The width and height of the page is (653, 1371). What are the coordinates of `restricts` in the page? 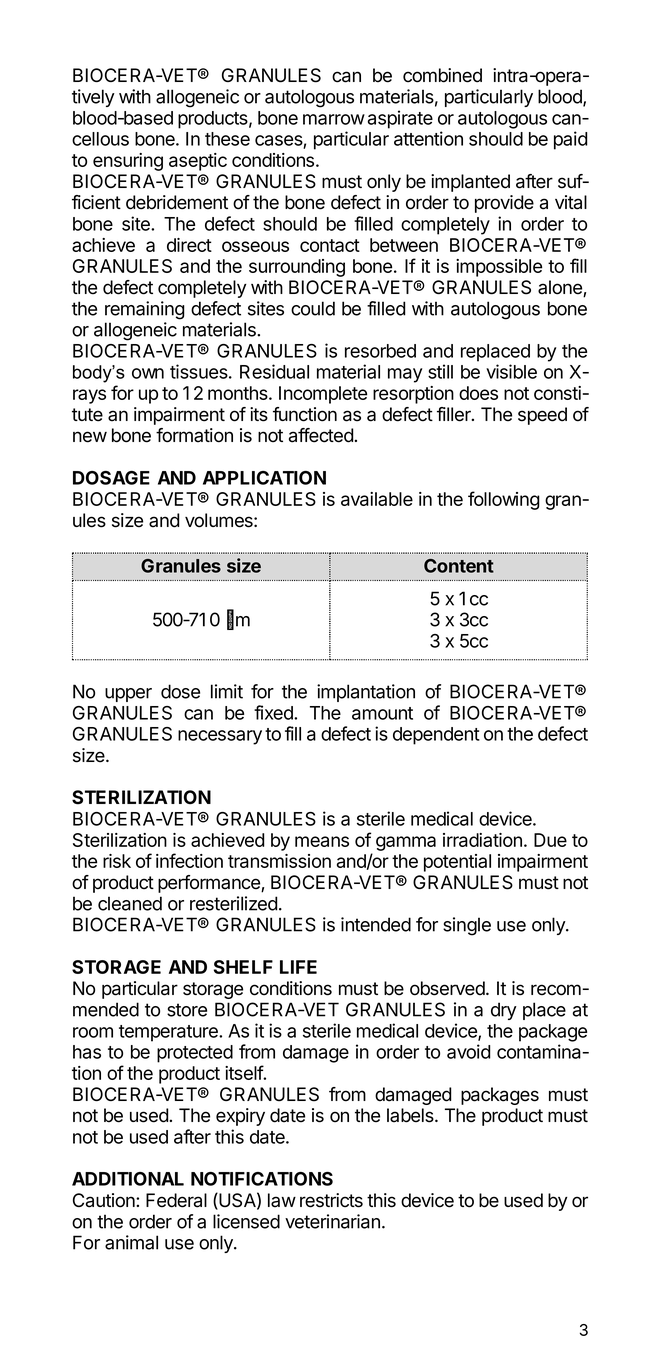 It's located at (331, 1200).
